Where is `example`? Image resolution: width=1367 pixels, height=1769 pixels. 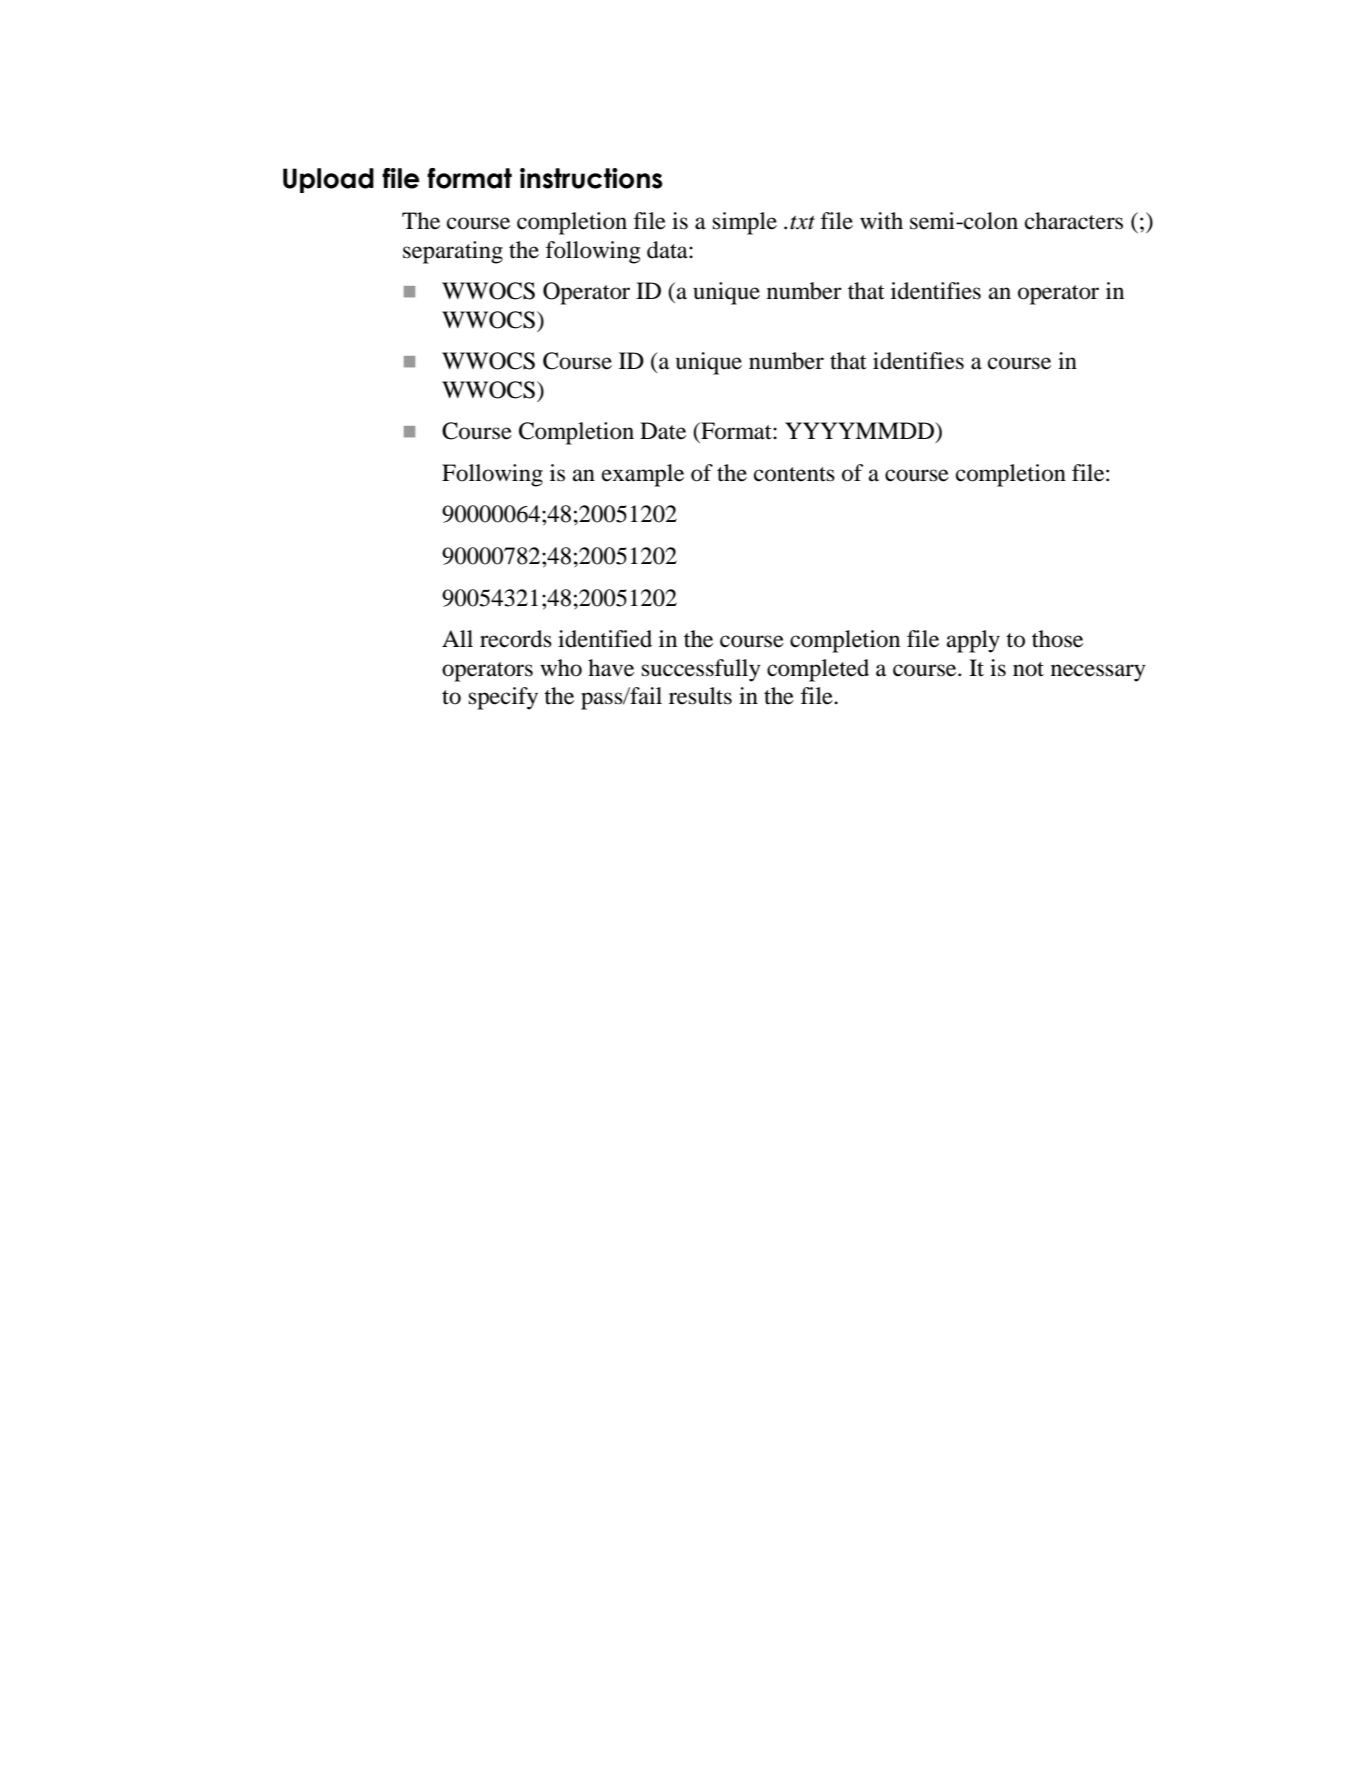 example is located at coordinates (643, 475).
